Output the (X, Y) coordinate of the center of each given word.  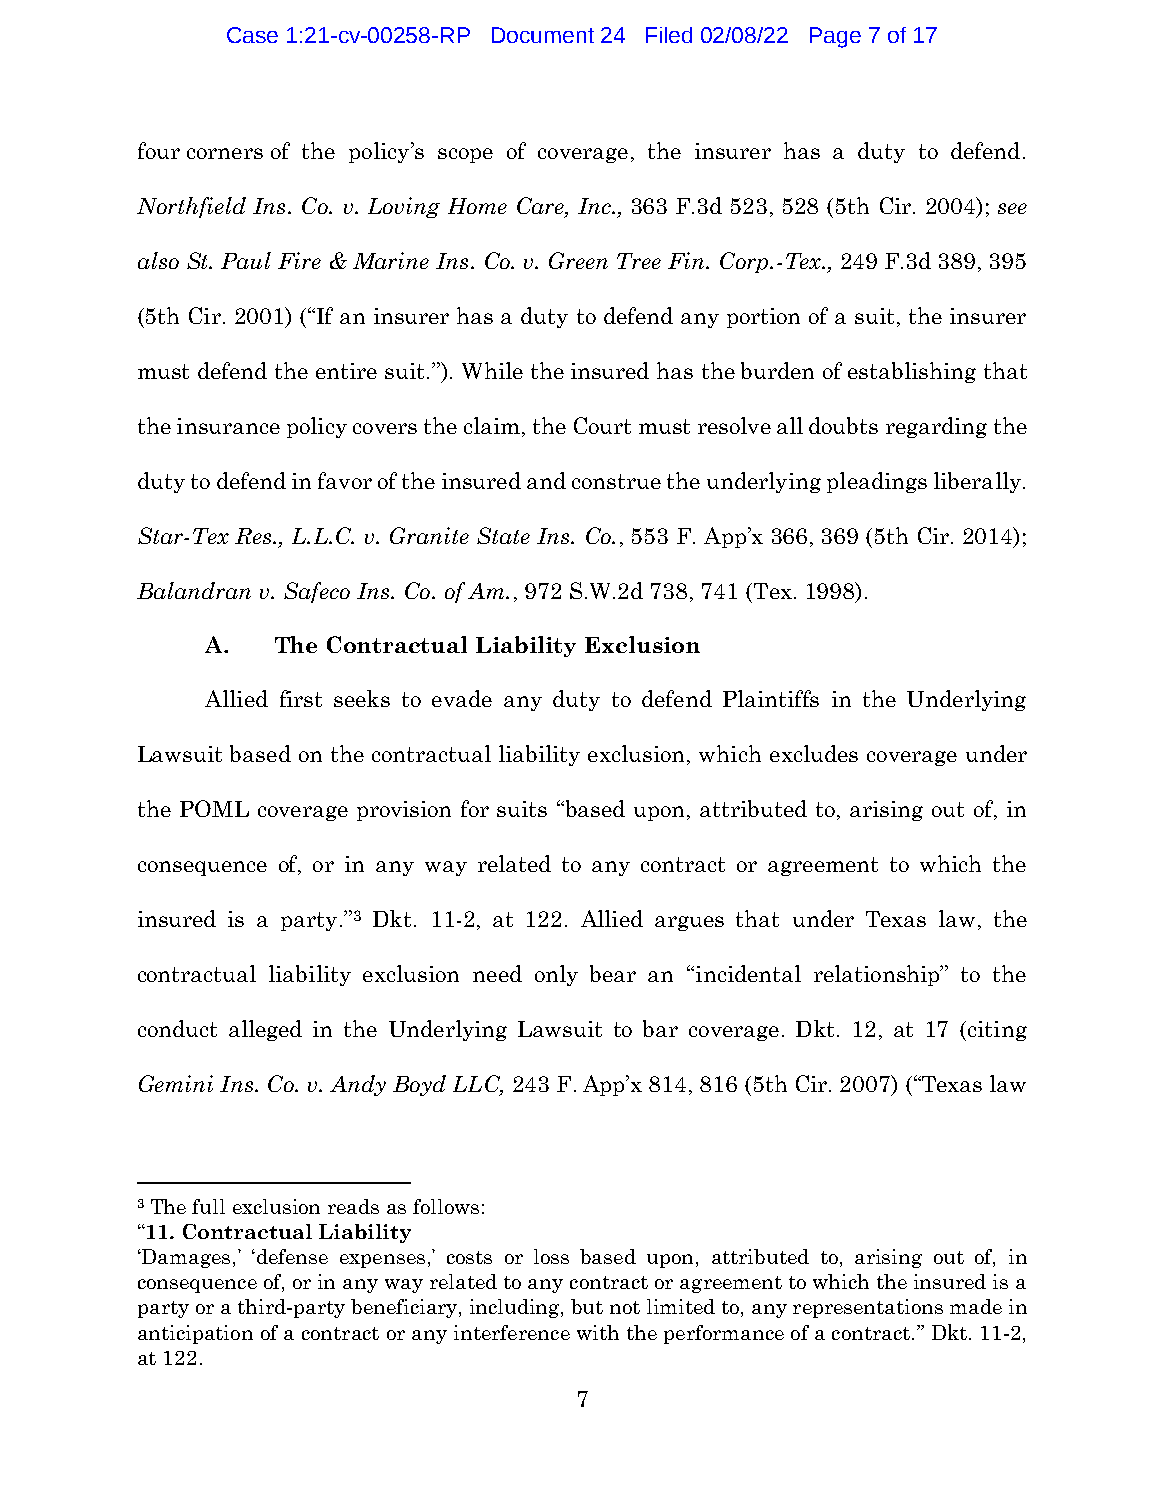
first (301, 698)
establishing (912, 372)
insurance (228, 426)
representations (868, 1308)
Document (543, 35)
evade (462, 698)
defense (291, 1256)
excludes (814, 753)
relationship (878, 975)
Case (252, 35)
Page (835, 37)
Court (602, 425)
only (556, 975)
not (625, 1307)
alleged (265, 1030)
